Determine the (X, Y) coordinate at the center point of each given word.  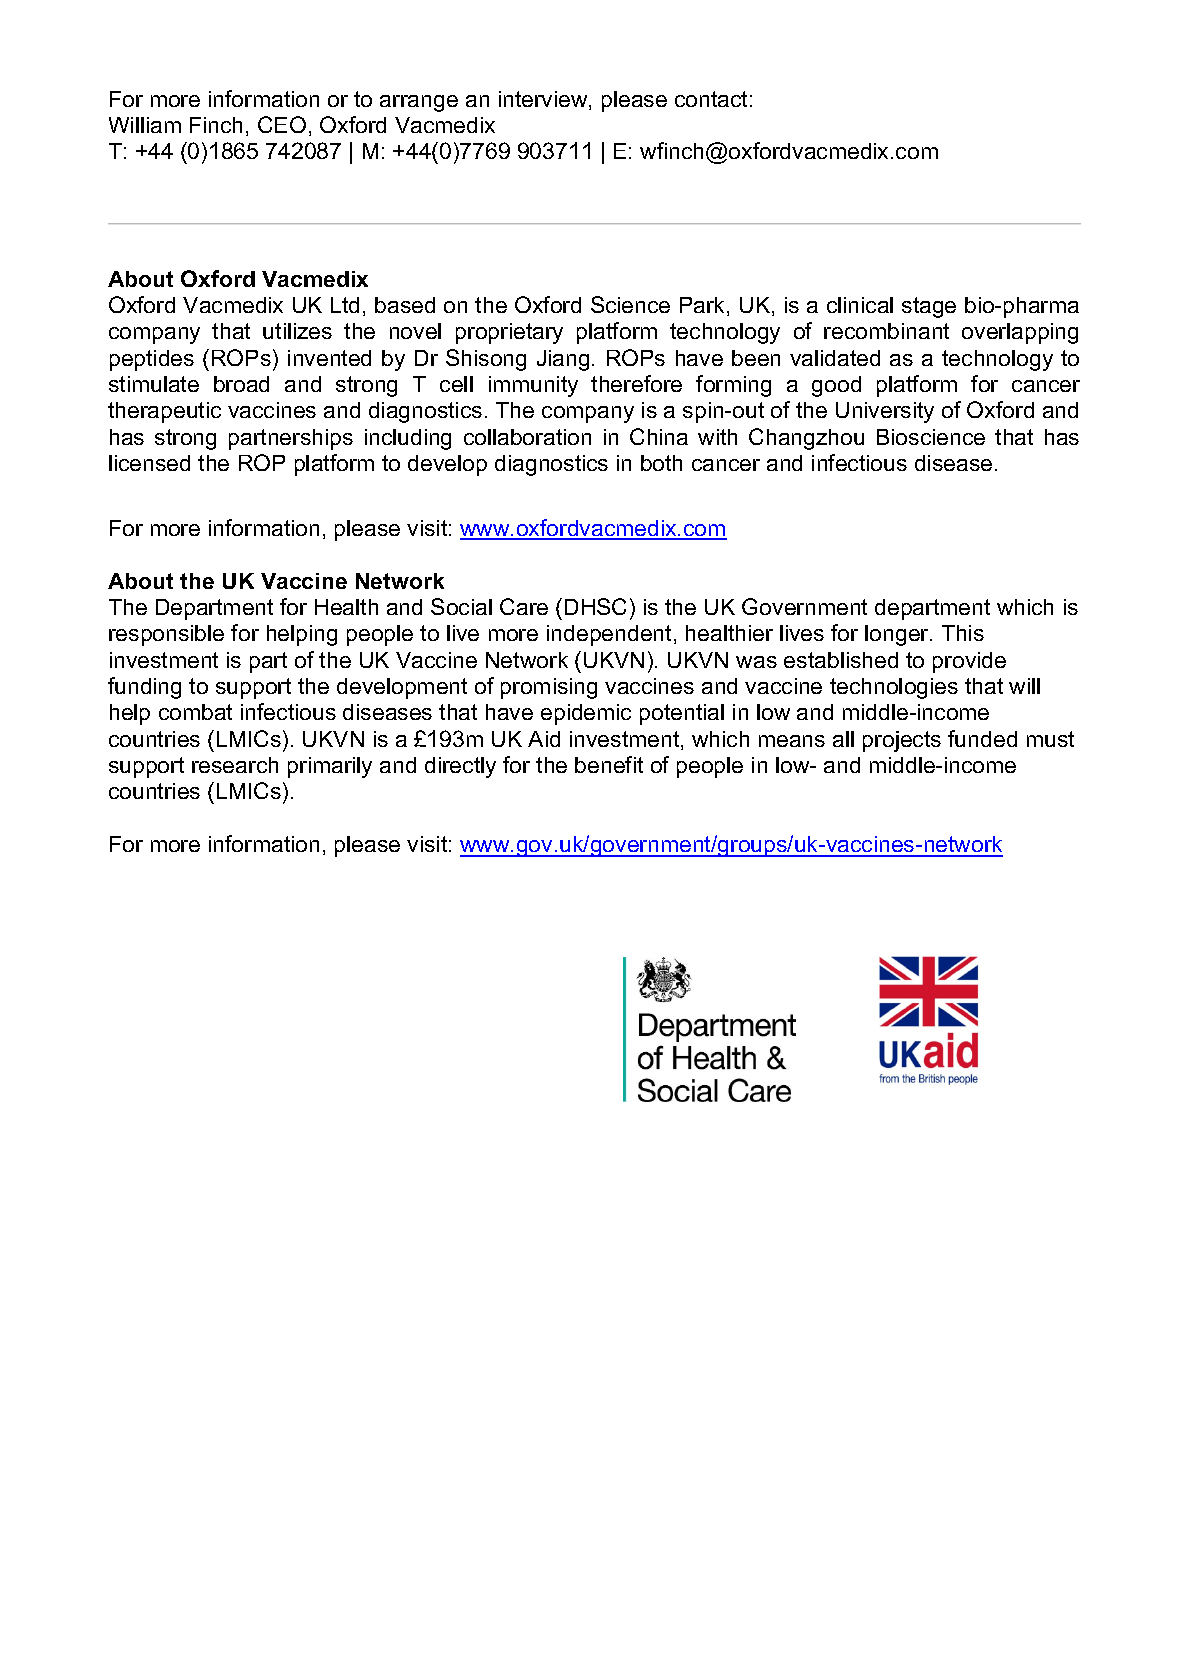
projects (902, 741)
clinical (860, 305)
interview (544, 100)
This (963, 633)
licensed (149, 463)
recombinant (886, 331)
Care (524, 606)
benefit (609, 764)
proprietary (509, 333)
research (235, 765)
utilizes (297, 331)
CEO (282, 124)
